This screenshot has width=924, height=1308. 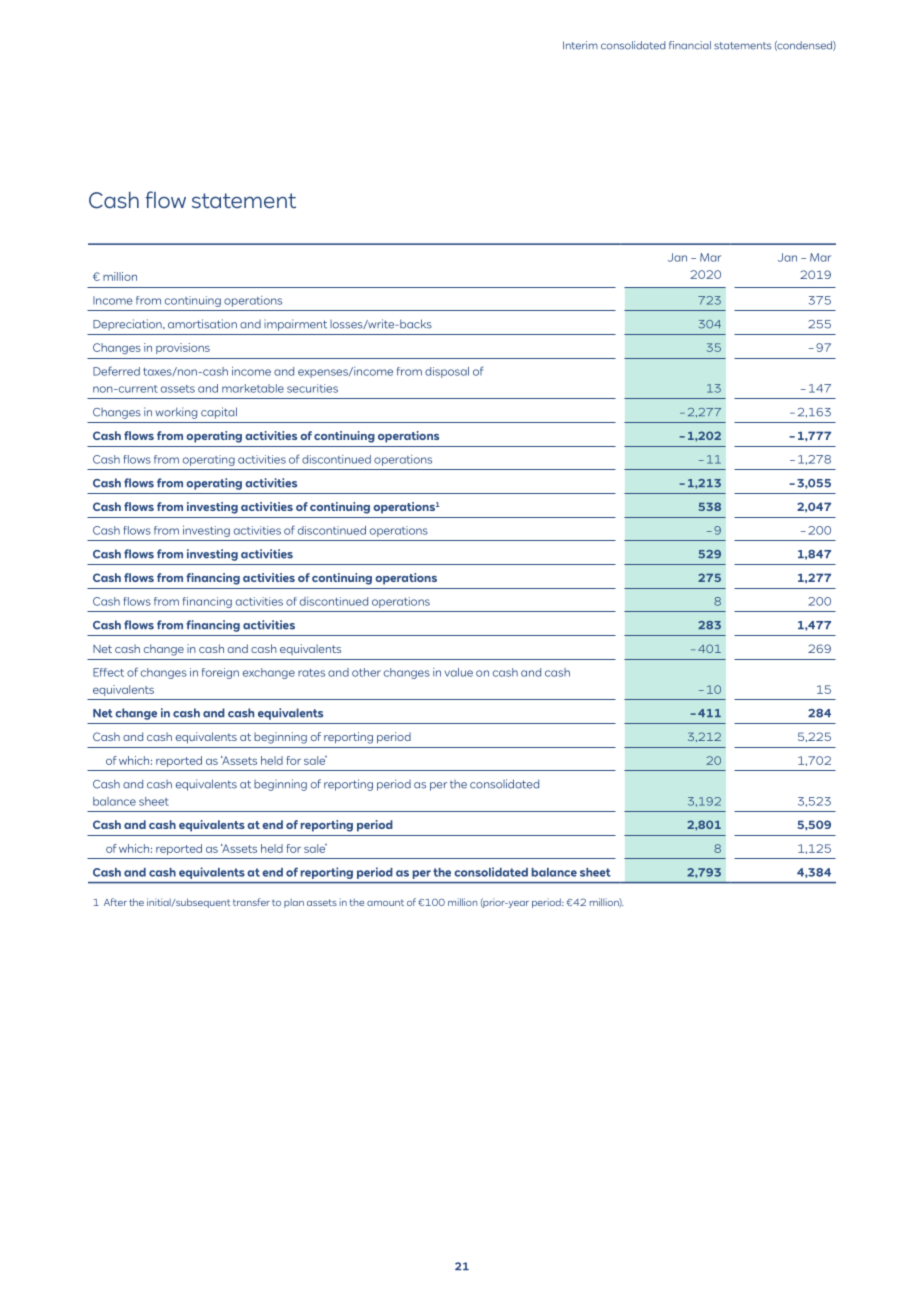 I want to click on working, so click(x=176, y=413).
